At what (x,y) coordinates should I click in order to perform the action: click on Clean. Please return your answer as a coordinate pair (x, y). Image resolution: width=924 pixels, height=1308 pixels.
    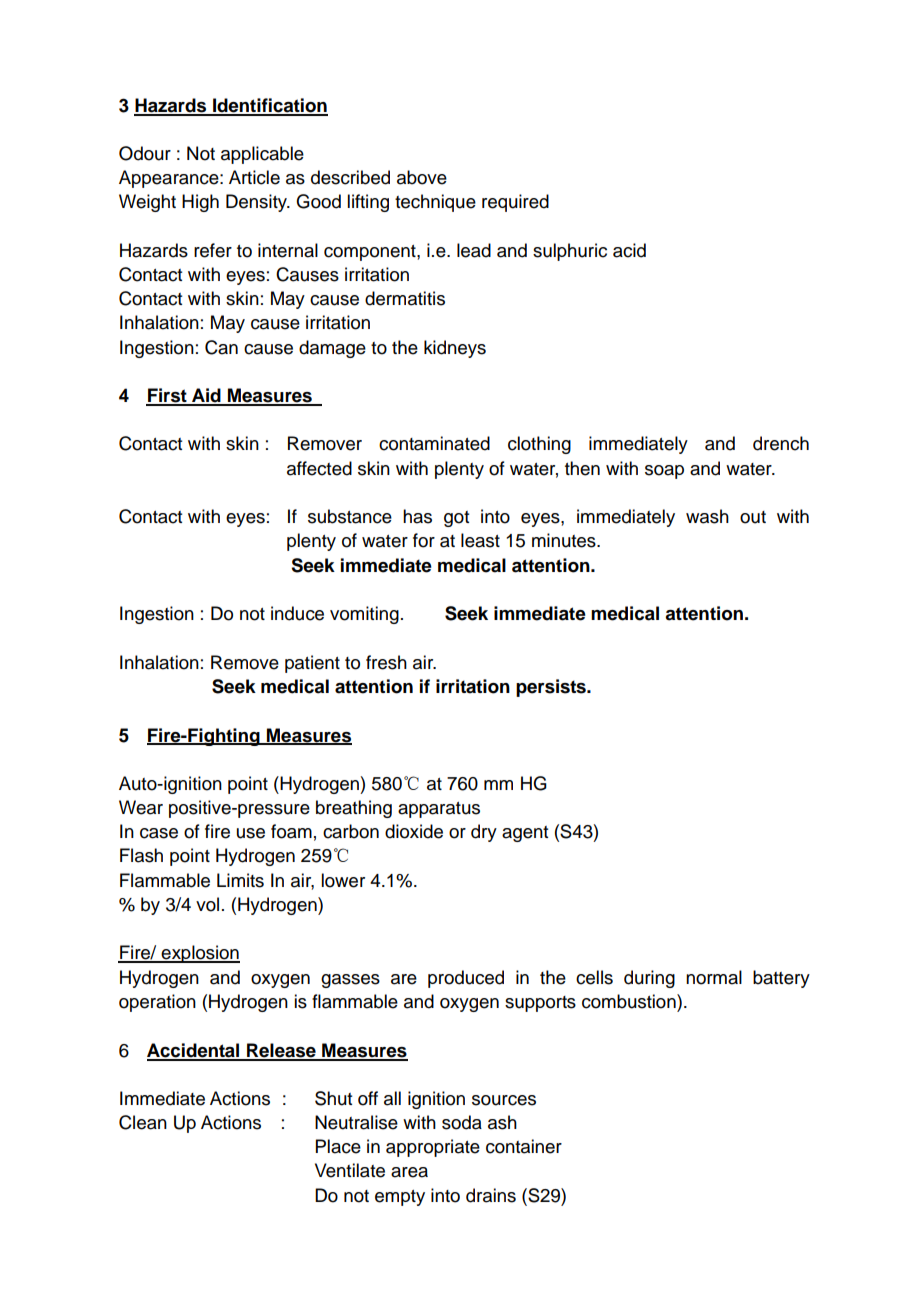
    Looking at the image, I should click on (143, 1122).
